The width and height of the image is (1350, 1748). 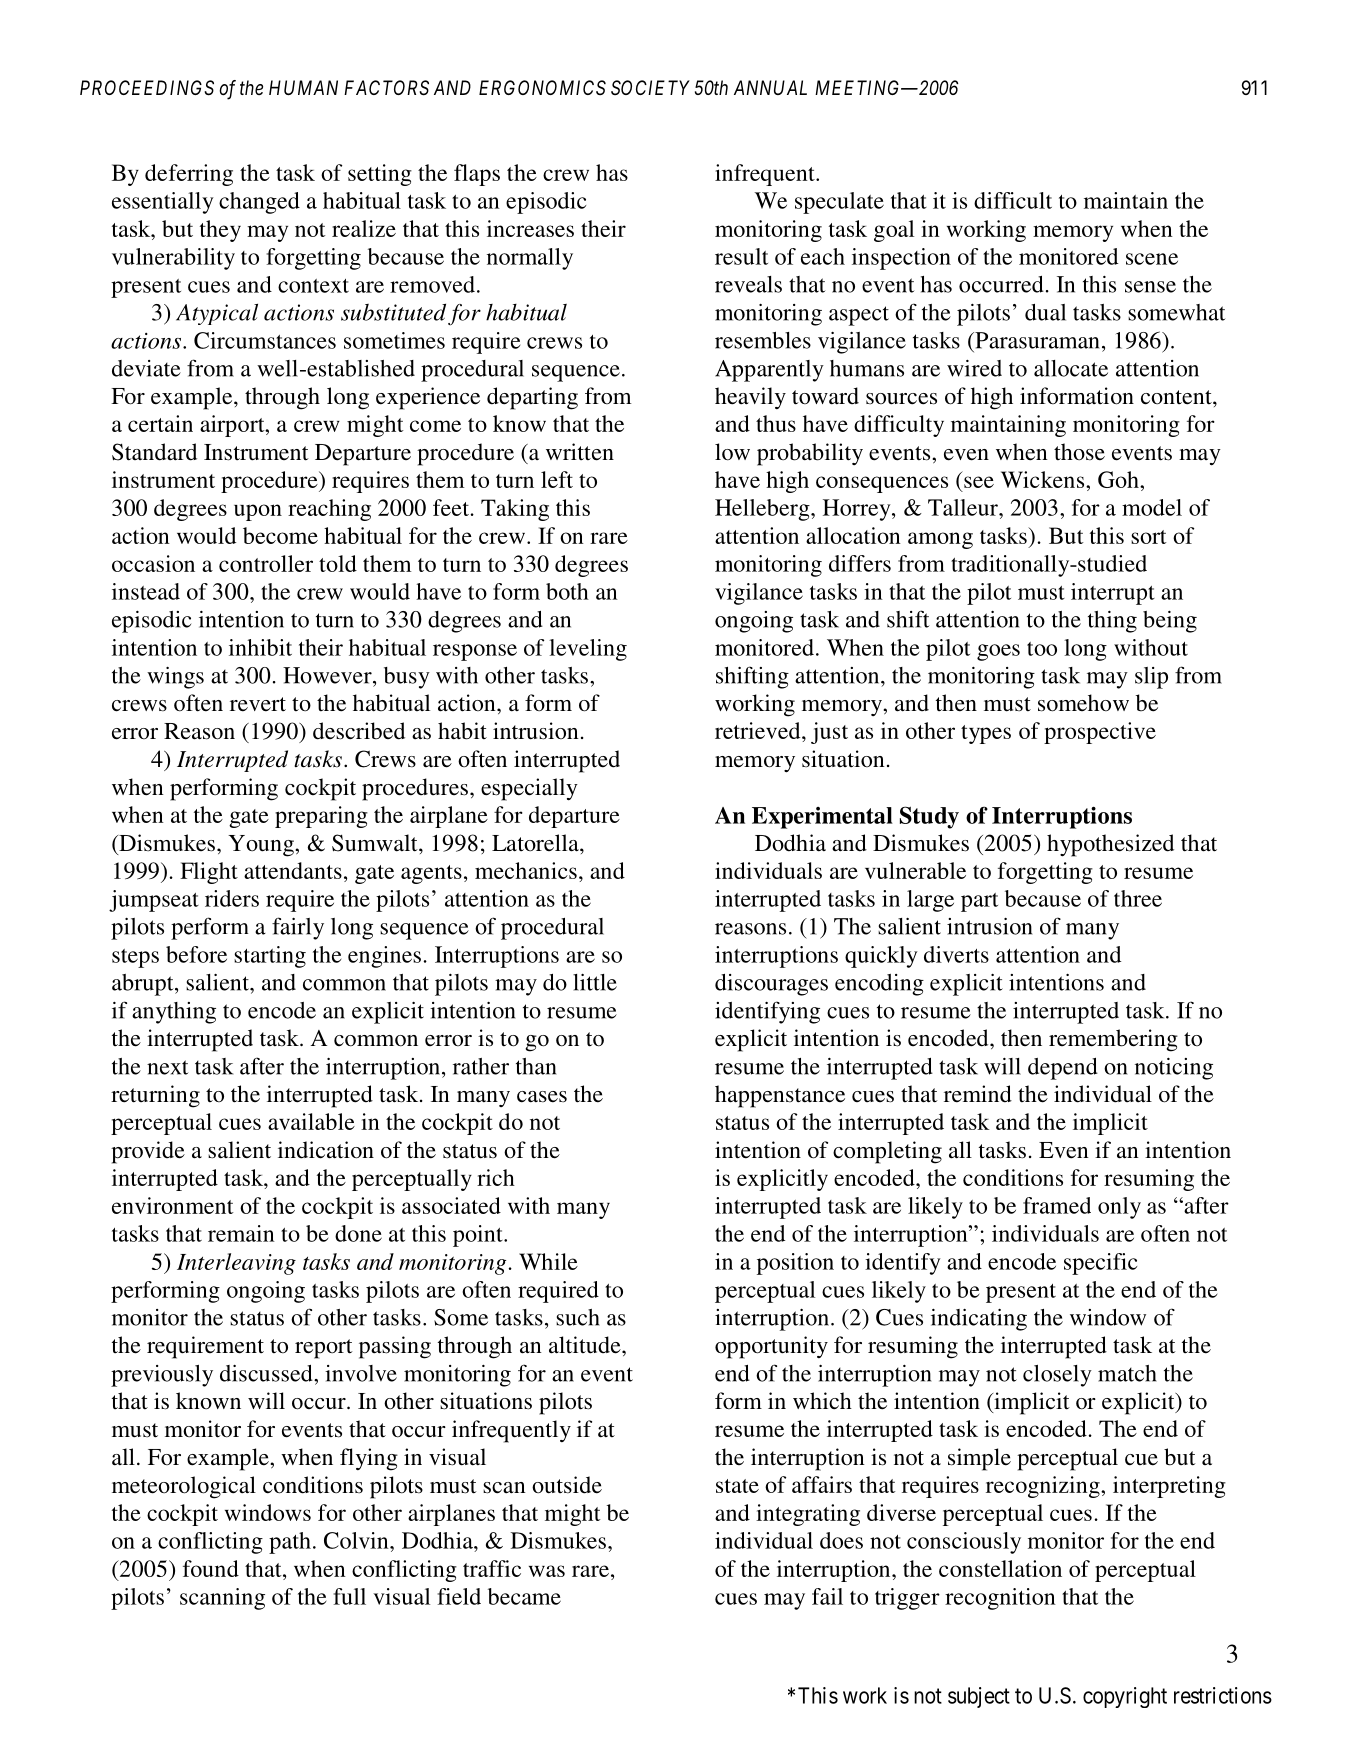 What do you see at coordinates (827, 1596) in the image?
I see `fail` at bounding box center [827, 1596].
